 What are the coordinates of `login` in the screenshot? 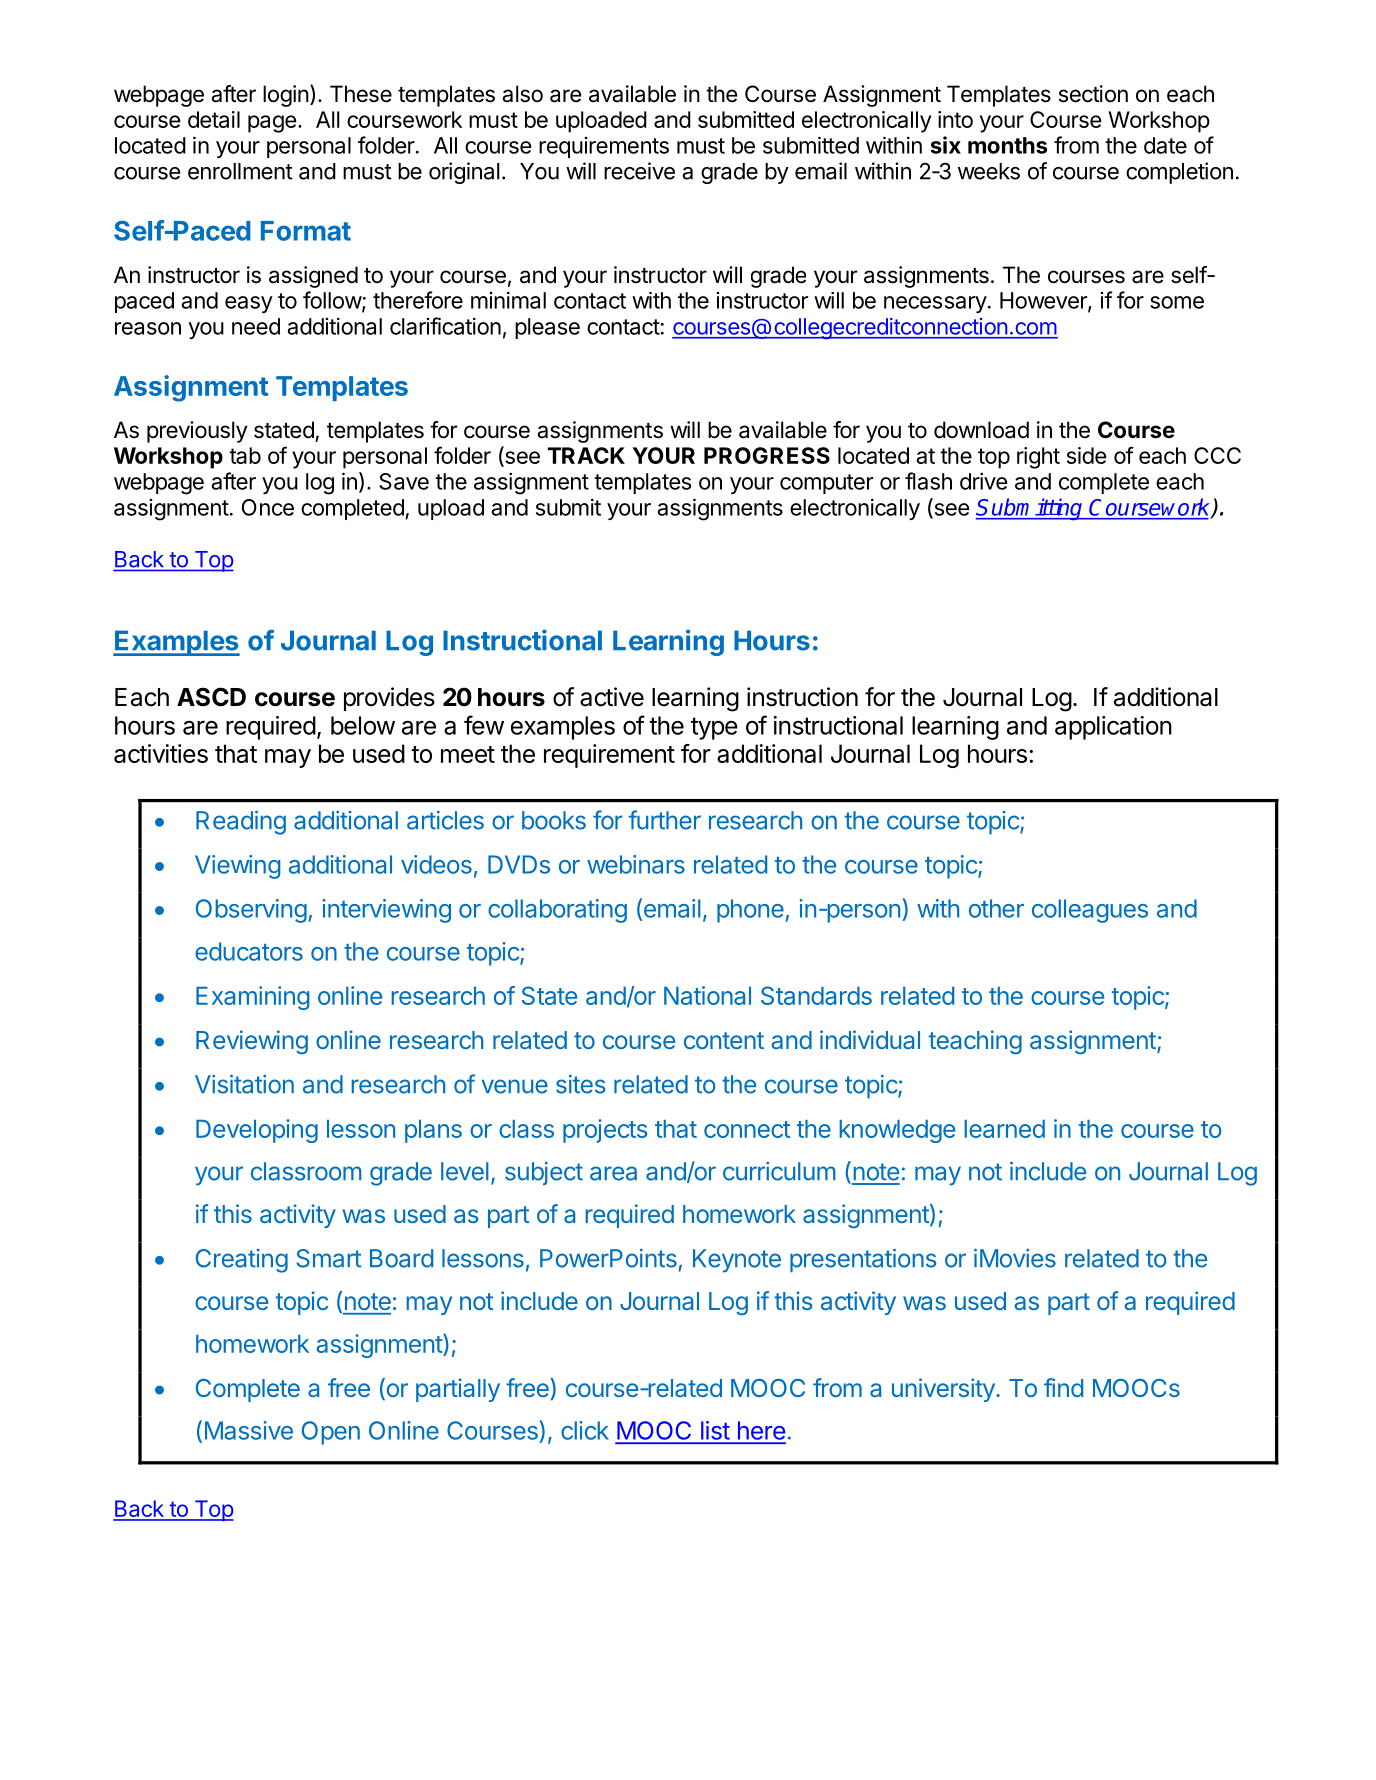 It's located at (286, 96).
